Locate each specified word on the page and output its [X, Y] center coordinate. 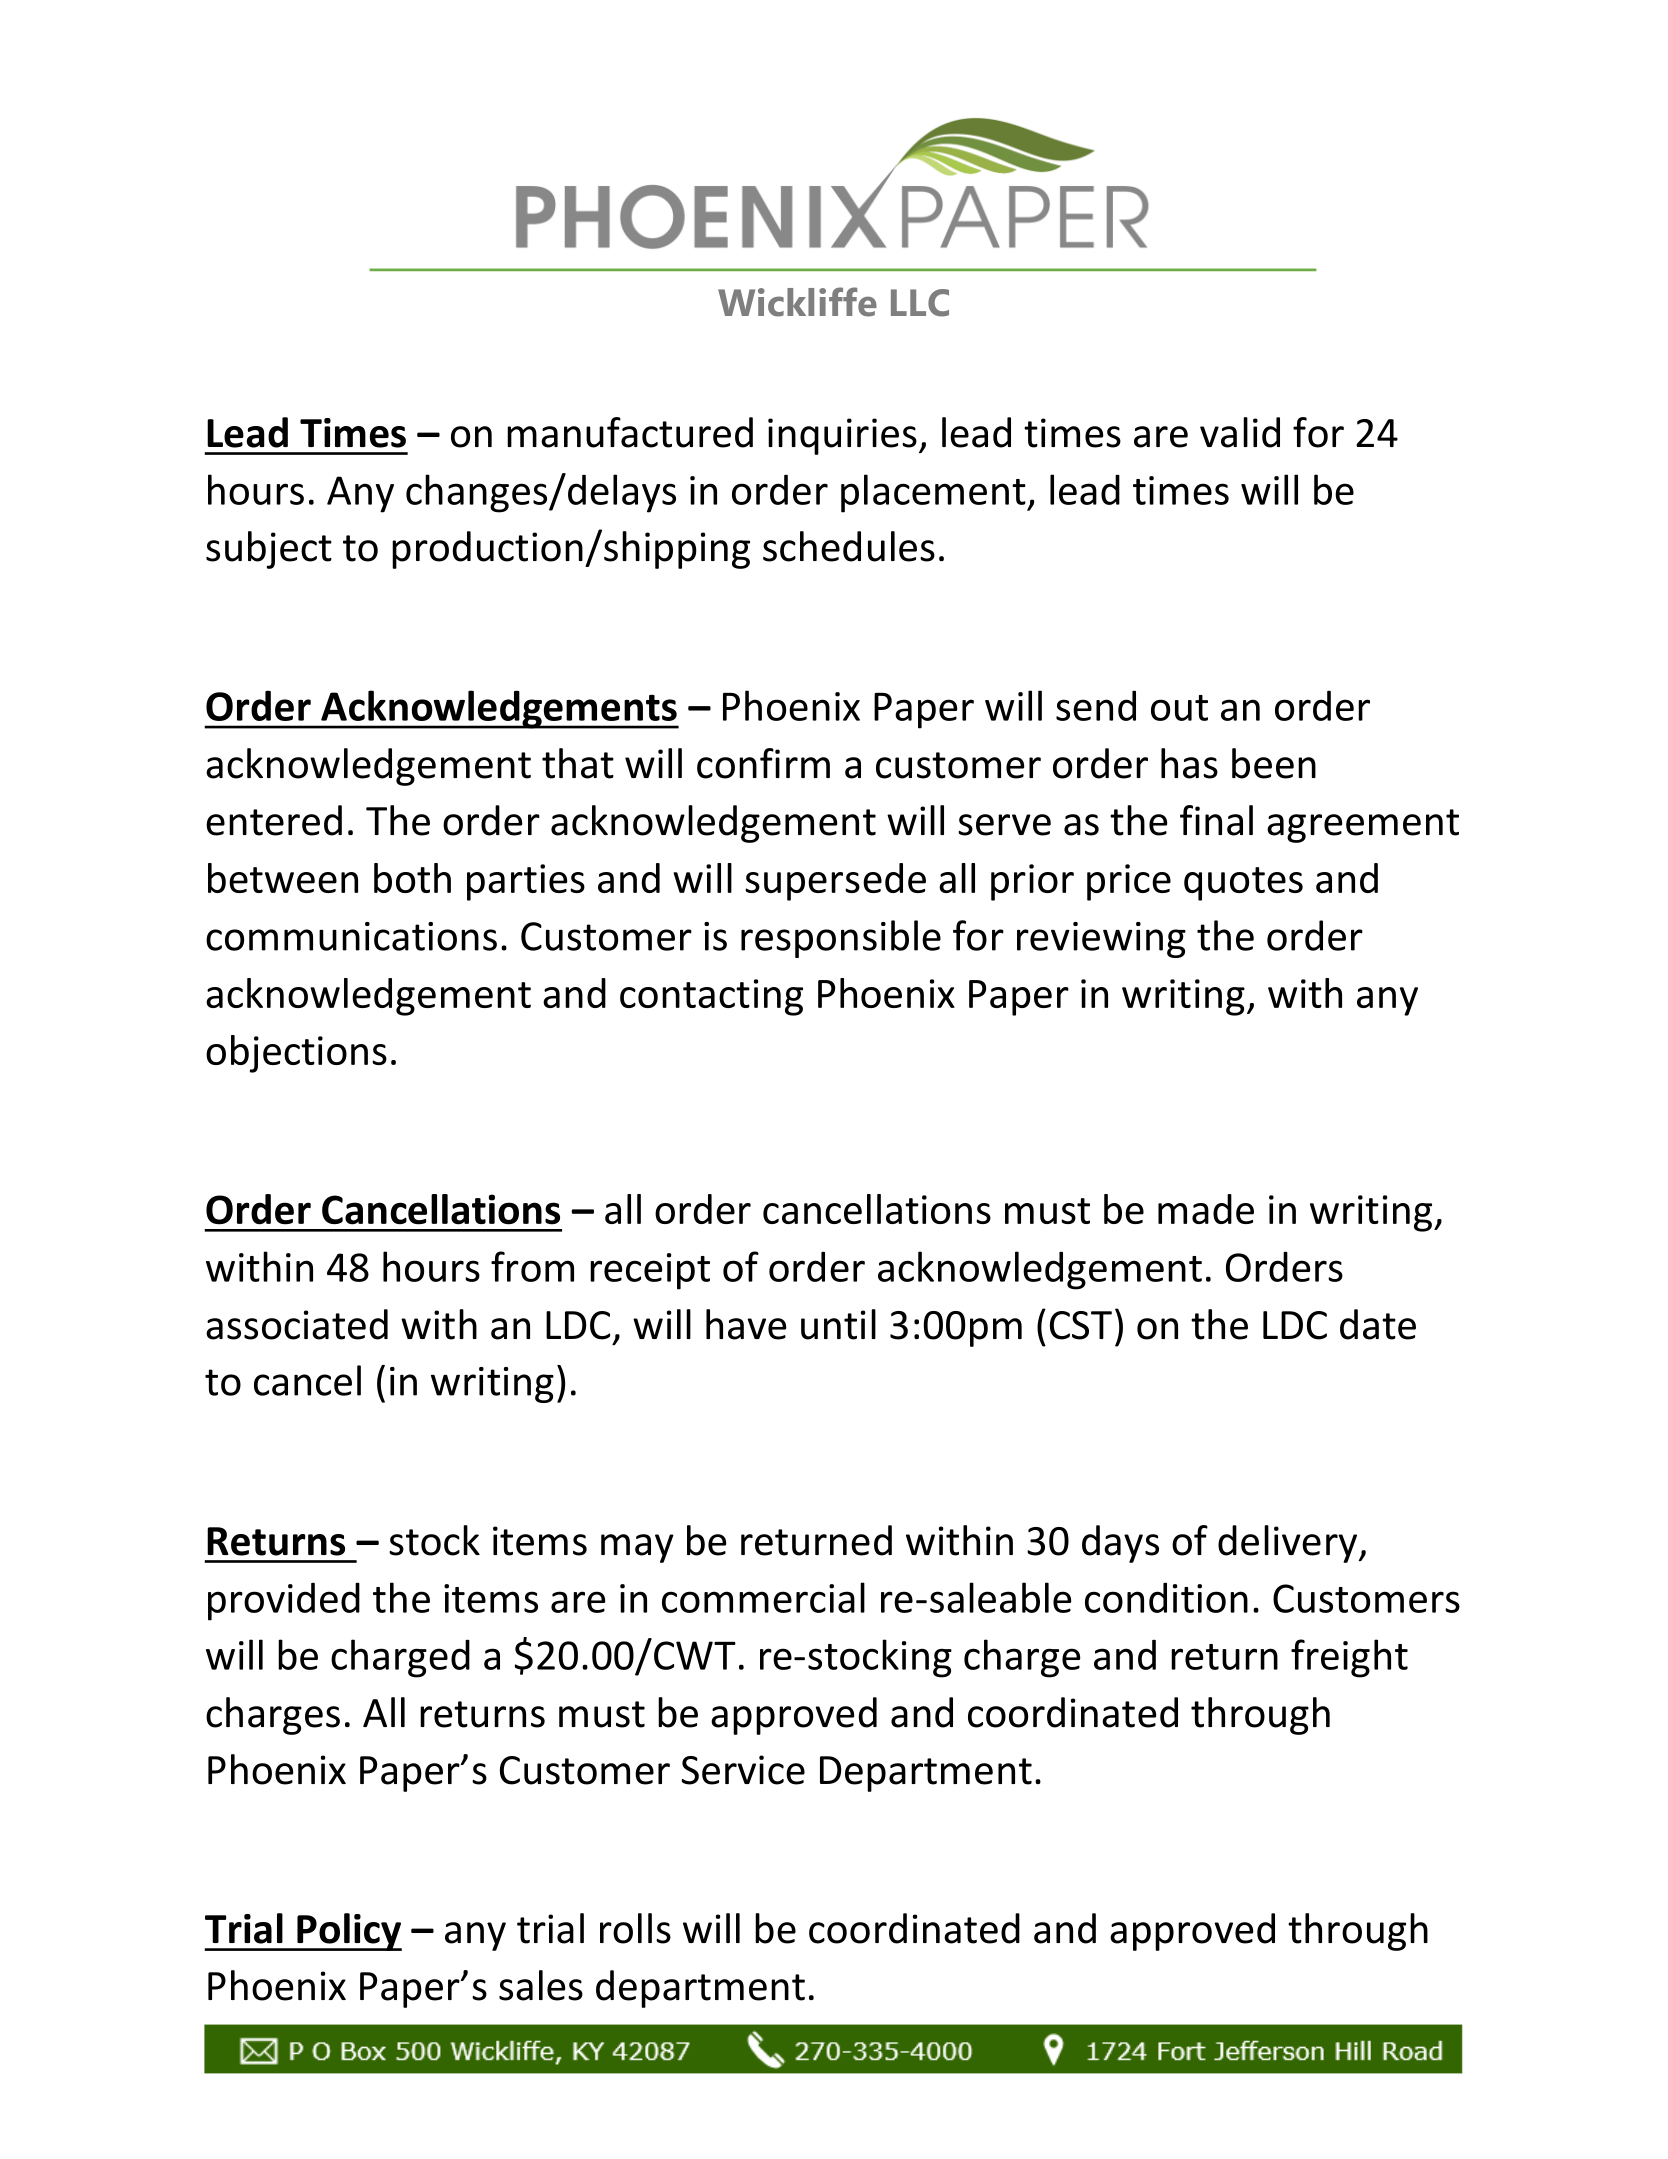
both [412, 878]
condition [1166, 1597]
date [1378, 1324]
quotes [1243, 884]
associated [297, 1324]
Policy [348, 1932]
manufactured [630, 432]
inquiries [842, 436]
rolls [635, 1928]
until [838, 1324]
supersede [835, 882]
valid [1240, 432]
